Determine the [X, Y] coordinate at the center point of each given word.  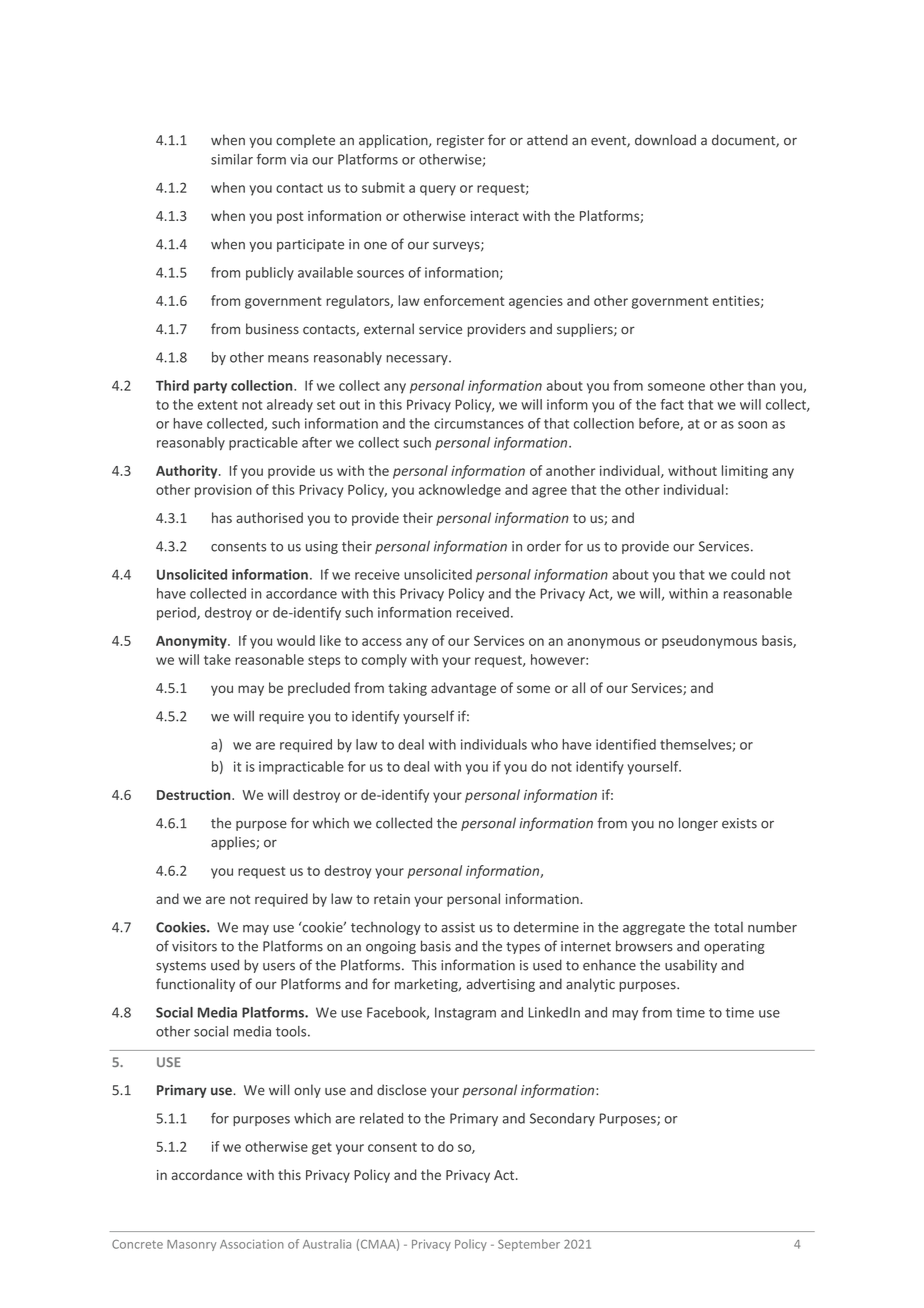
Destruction [195, 794]
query [438, 190]
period [177, 613]
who [544, 744]
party [210, 387]
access [382, 642]
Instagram [465, 1014]
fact [672, 404]
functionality [195, 985]
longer [698, 824]
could [748, 574]
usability [691, 966]
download [665, 140]
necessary [418, 360]
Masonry [191, 1245]
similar [232, 159]
